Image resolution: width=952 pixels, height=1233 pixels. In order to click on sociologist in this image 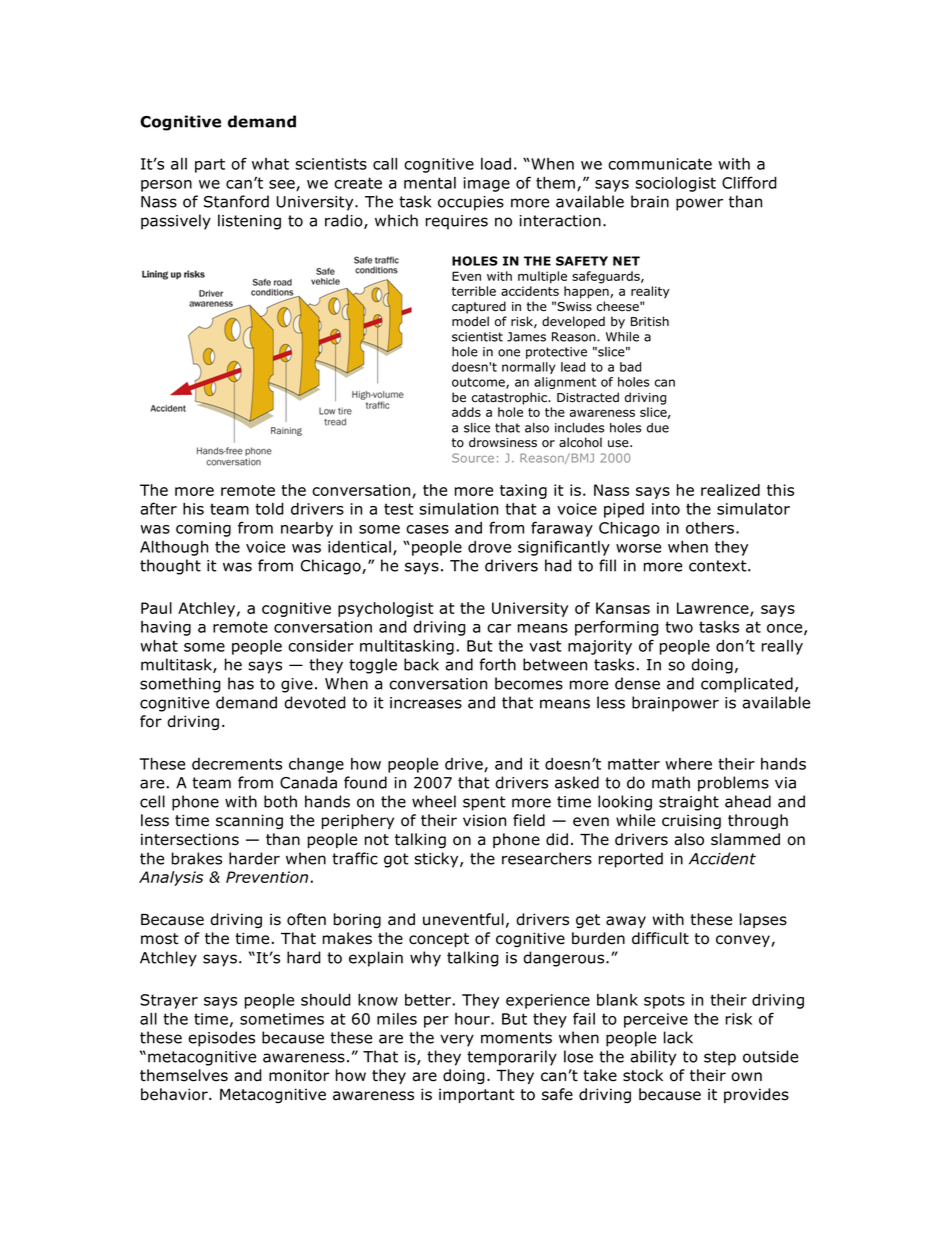, I will do `click(675, 184)`.
